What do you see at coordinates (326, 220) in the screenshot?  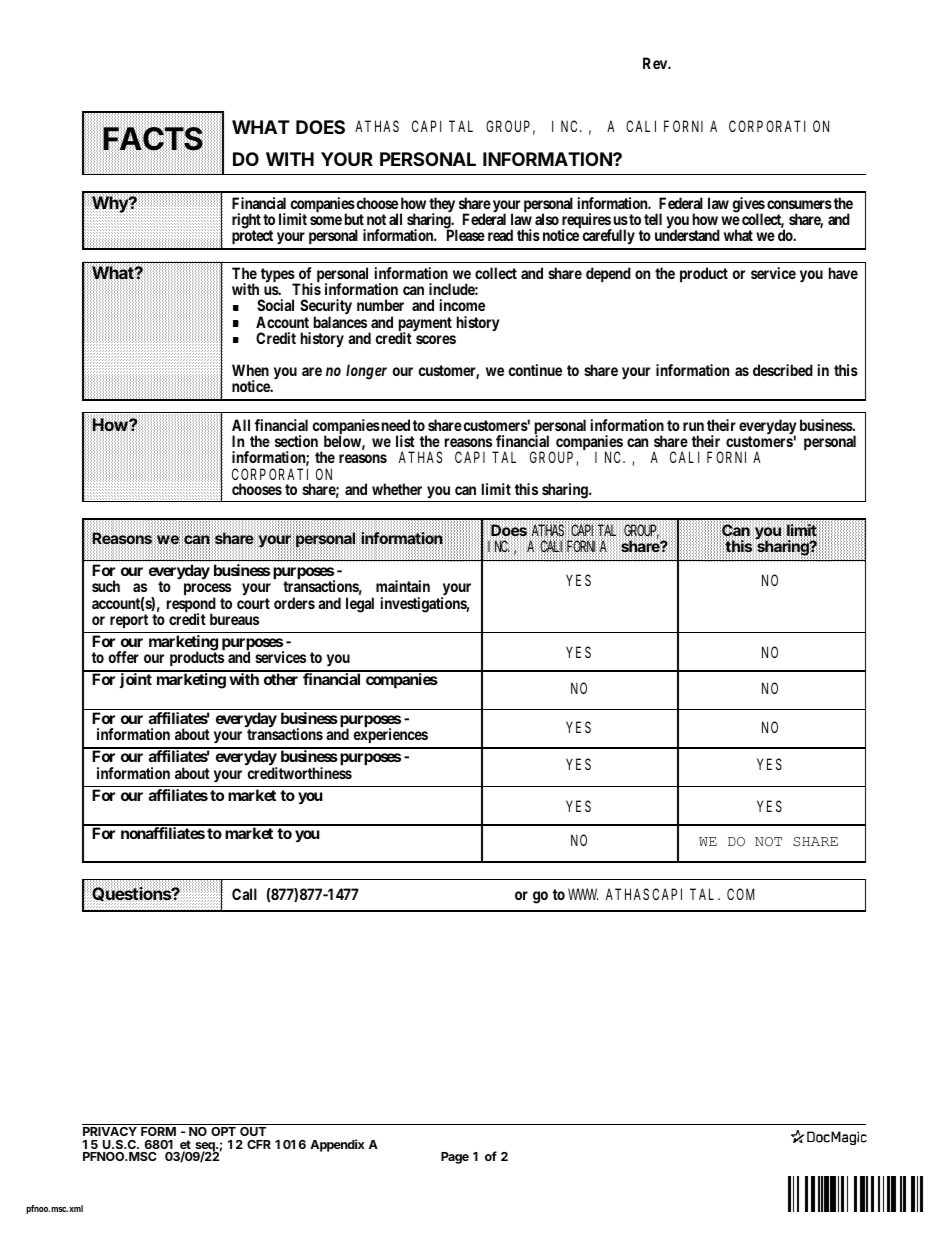 I see `some` at bounding box center [326, 220].
